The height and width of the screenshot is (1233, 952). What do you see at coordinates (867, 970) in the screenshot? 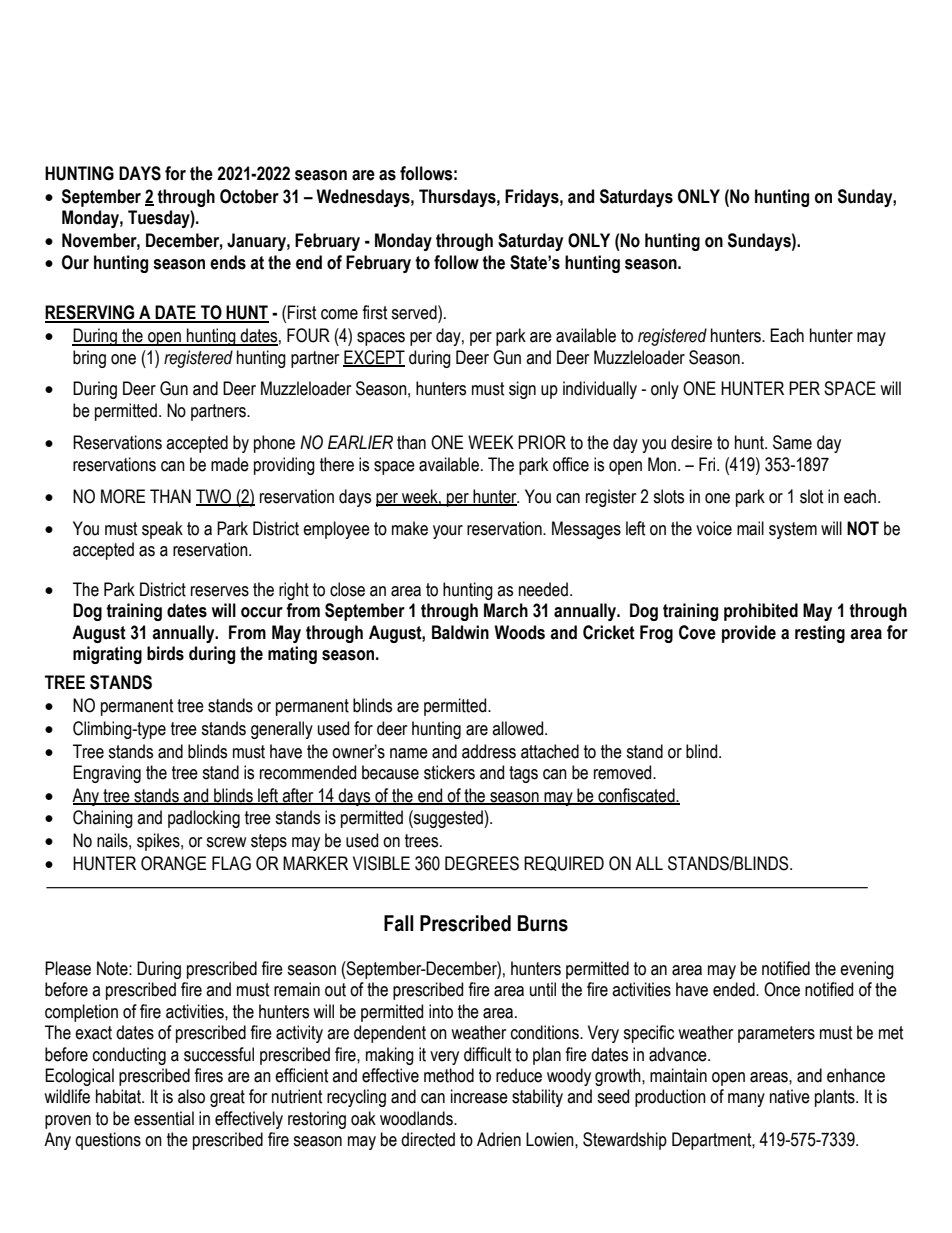
I see `evening` at bounding box center [867, 970].
